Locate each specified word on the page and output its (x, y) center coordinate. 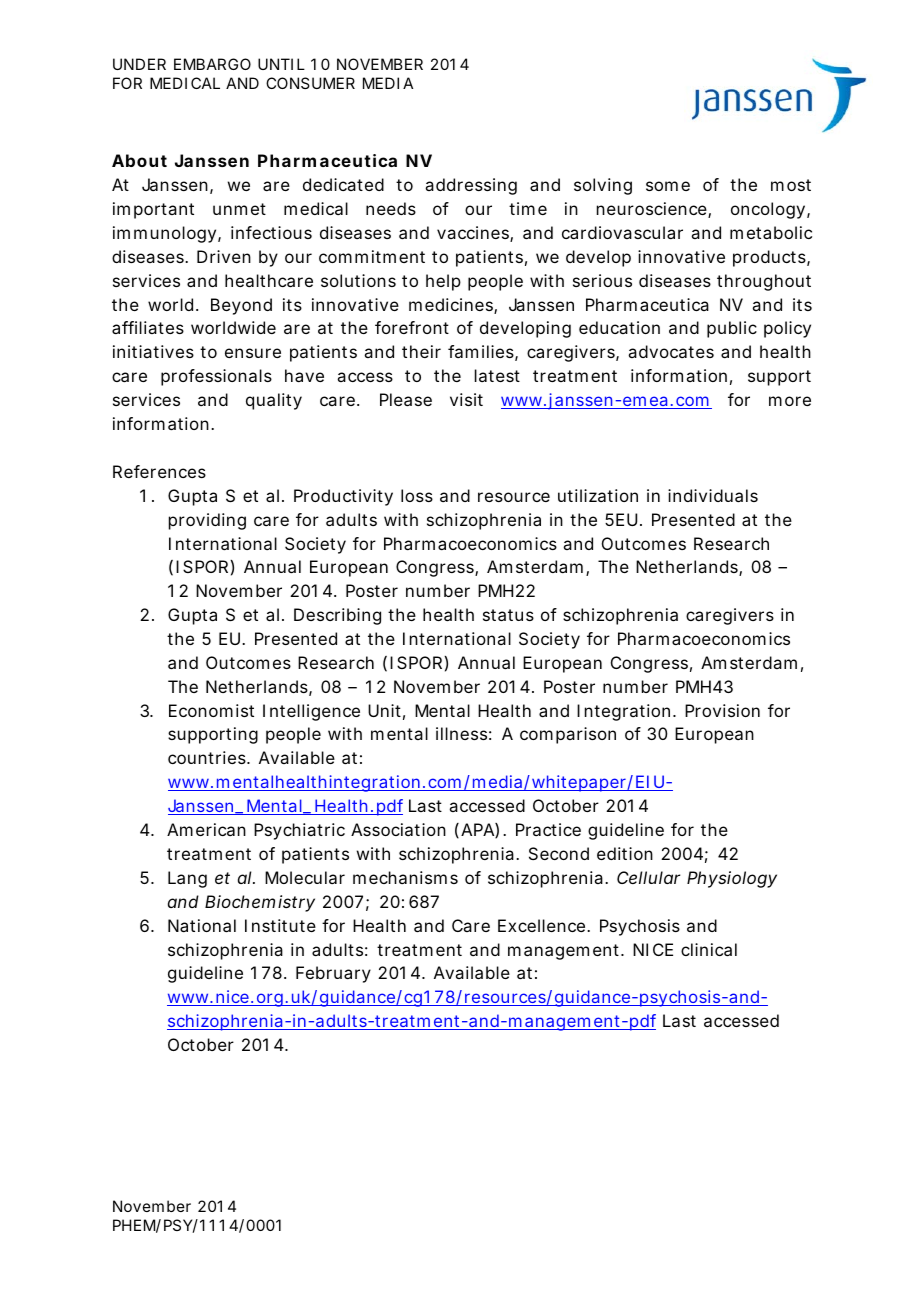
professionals (216, 377)
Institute (280, 925)
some (668, 186)
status (508, 615)
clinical (709, 949)
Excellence (543, 925)
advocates (671, 351)
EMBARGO (212, 64)
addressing (471, 186)
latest (497, 375)
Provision (722, 710)
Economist (211, 710)
